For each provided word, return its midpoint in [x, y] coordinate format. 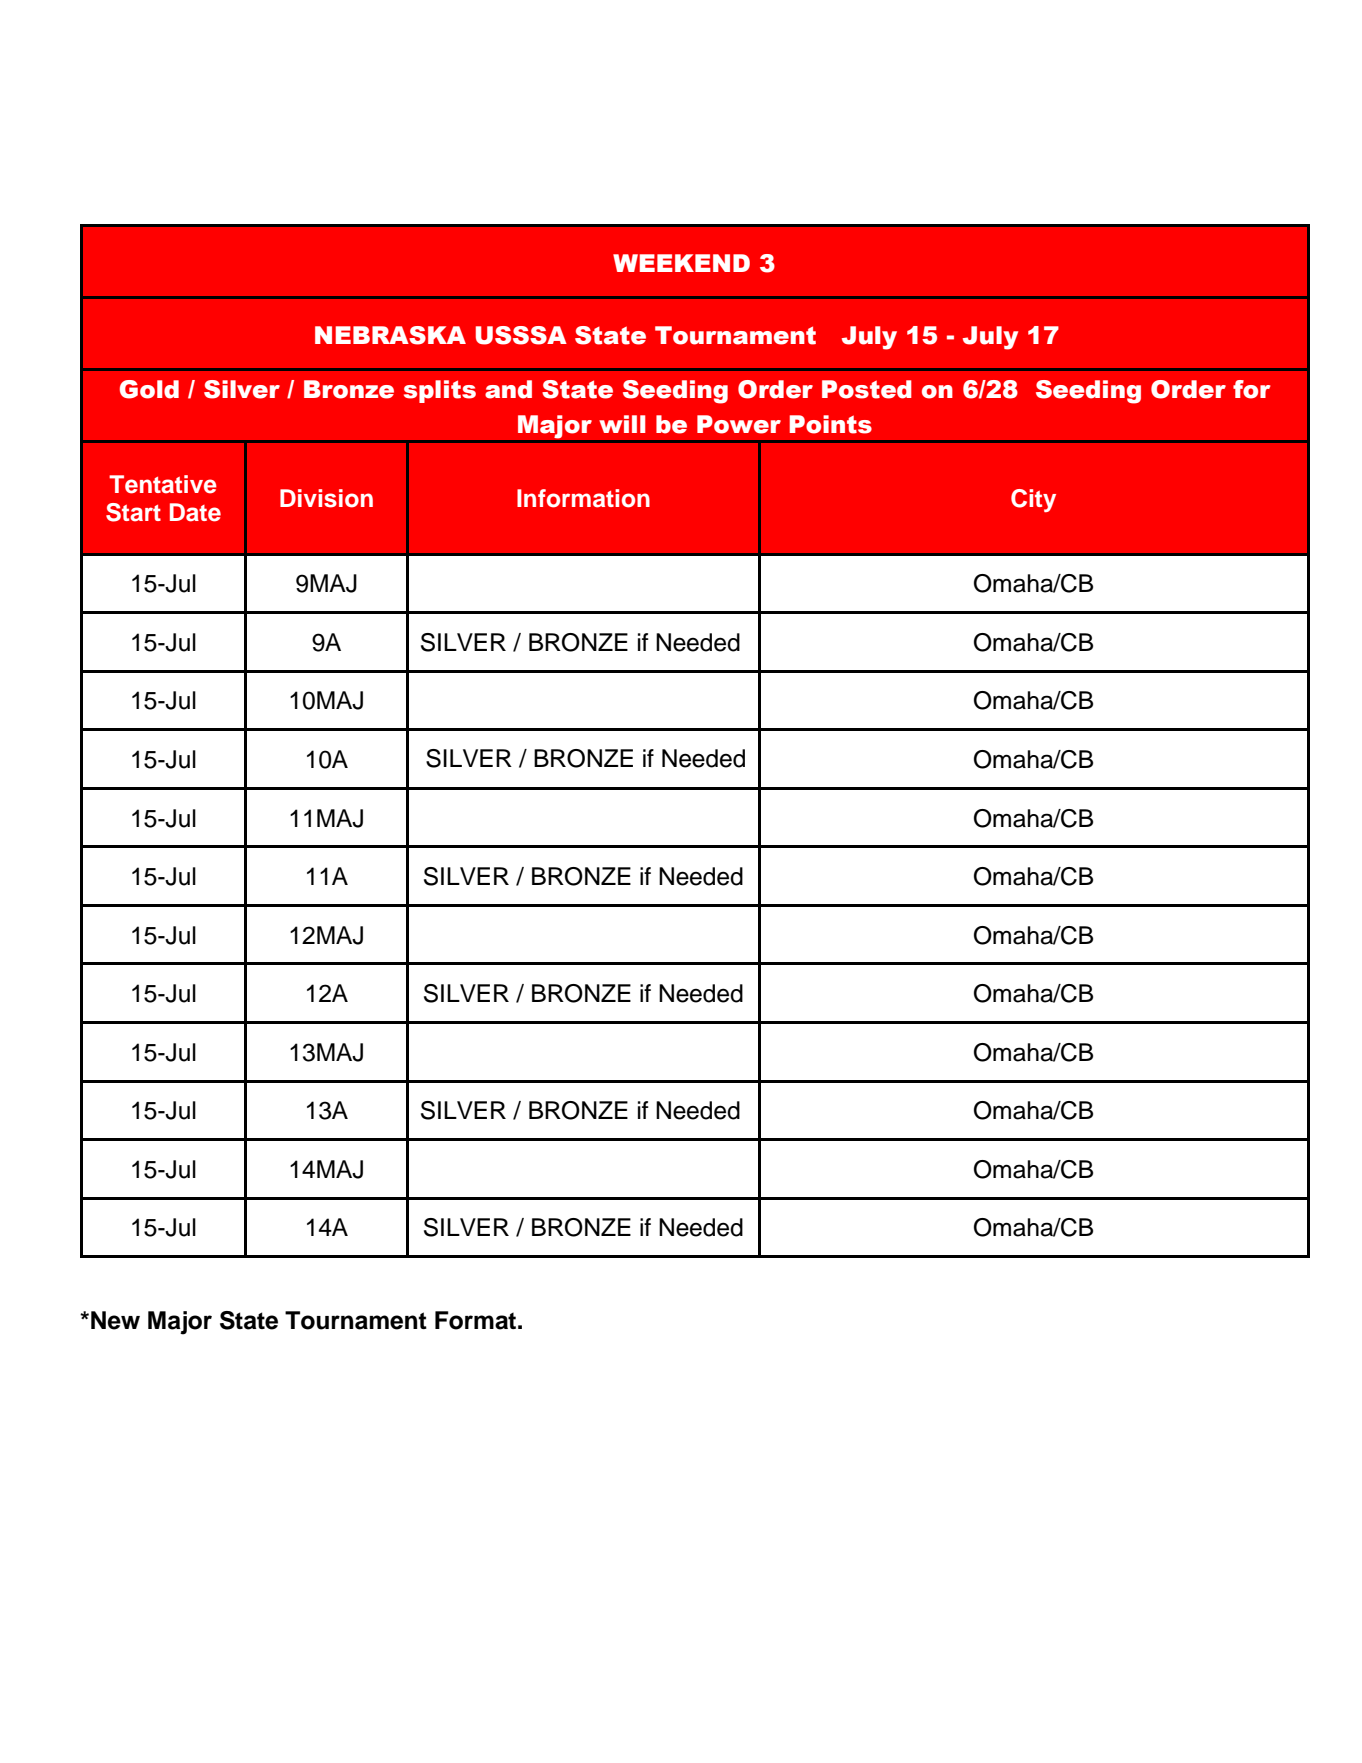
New [115, 1320]
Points [830, 424]
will [622, 424]
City [1033, 500]
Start [133, 512]
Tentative [163, 484]
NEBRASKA [390, 335]
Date [195, 512]
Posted [867, 389]
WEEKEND [681, 263]
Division [326, 498]
